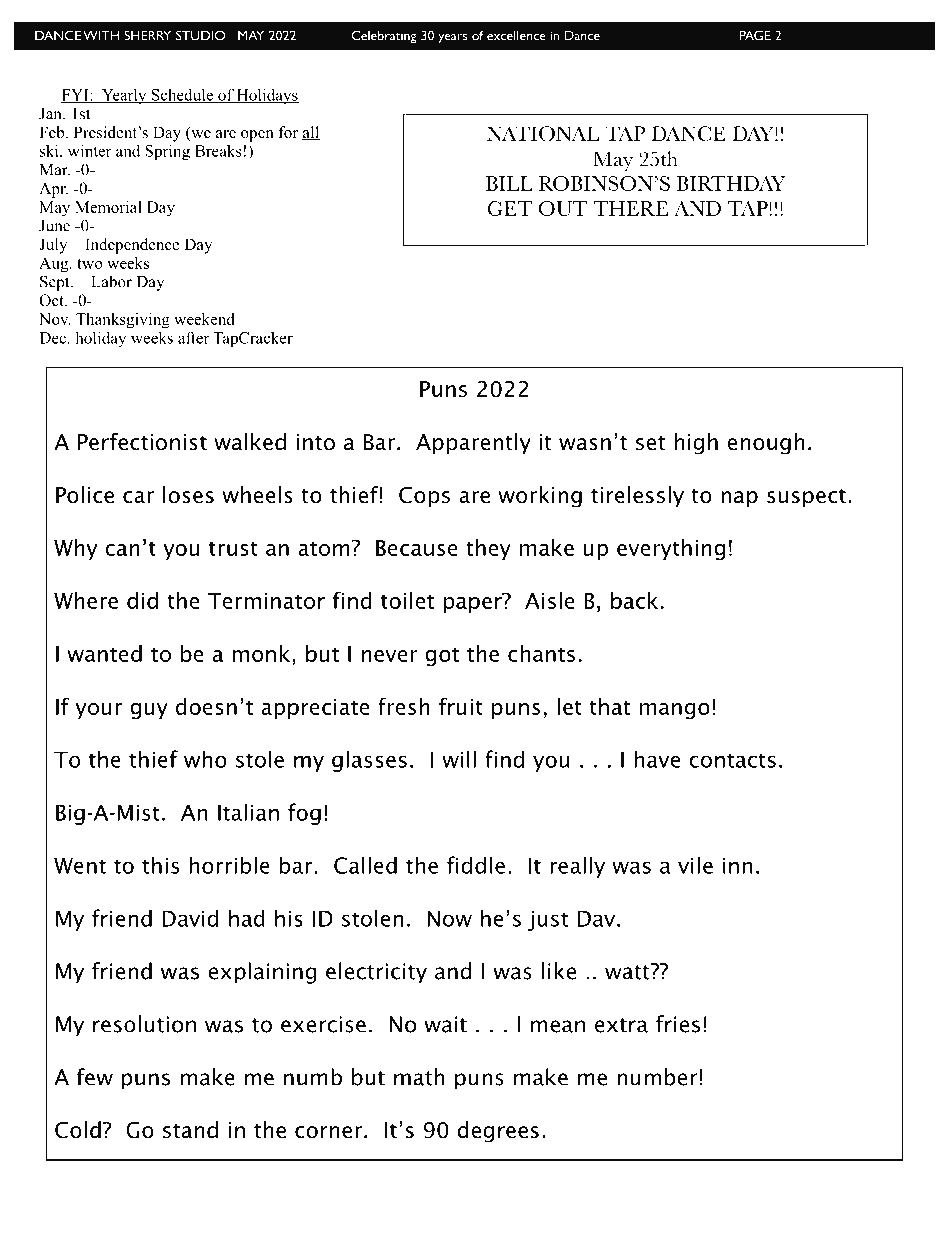  What do you see at coordinates (95, 1077) in the document?
I see `few` at bounding box center [95, 1077].
